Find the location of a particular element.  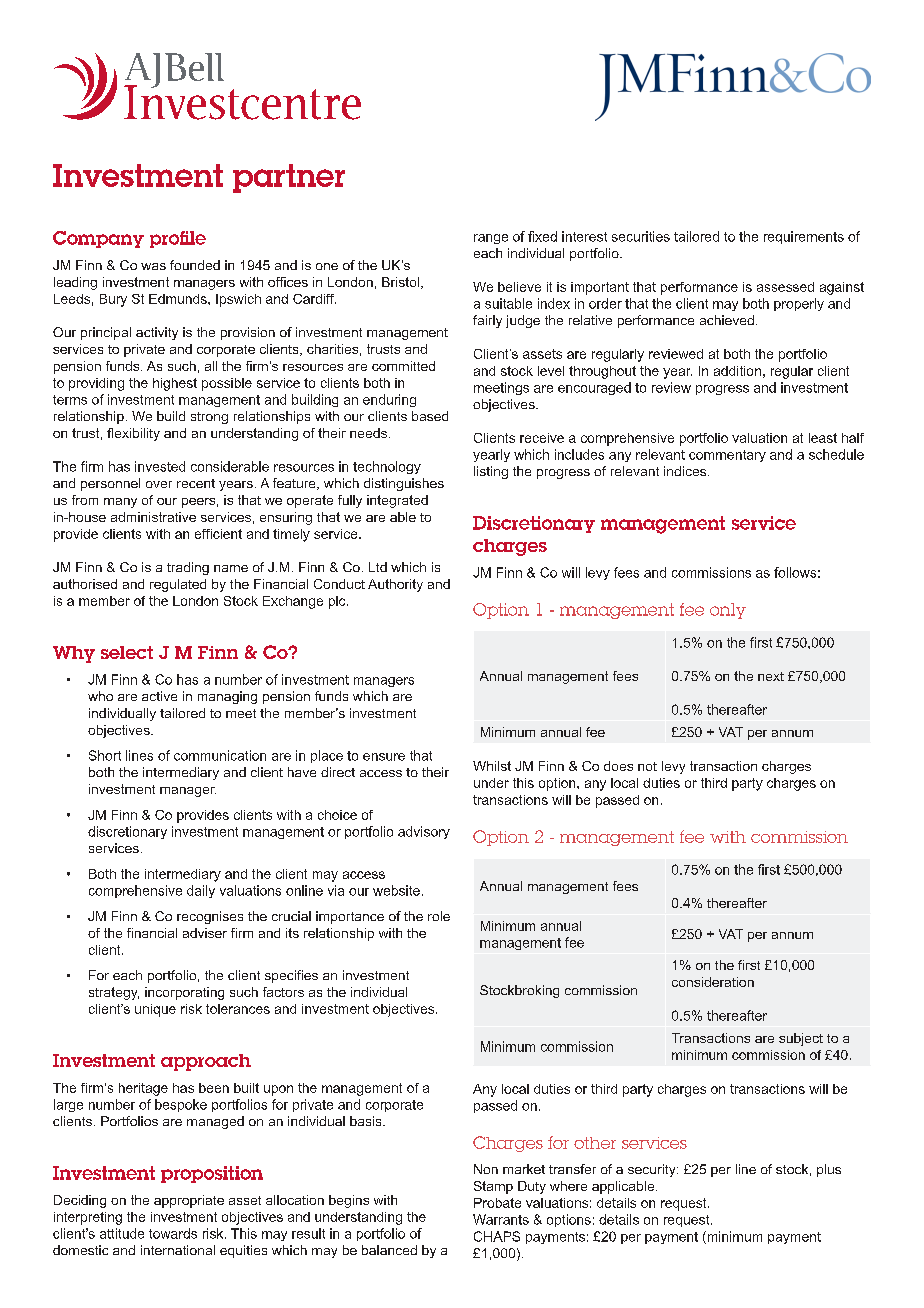

towards is located at coordinates (173, 1233).
